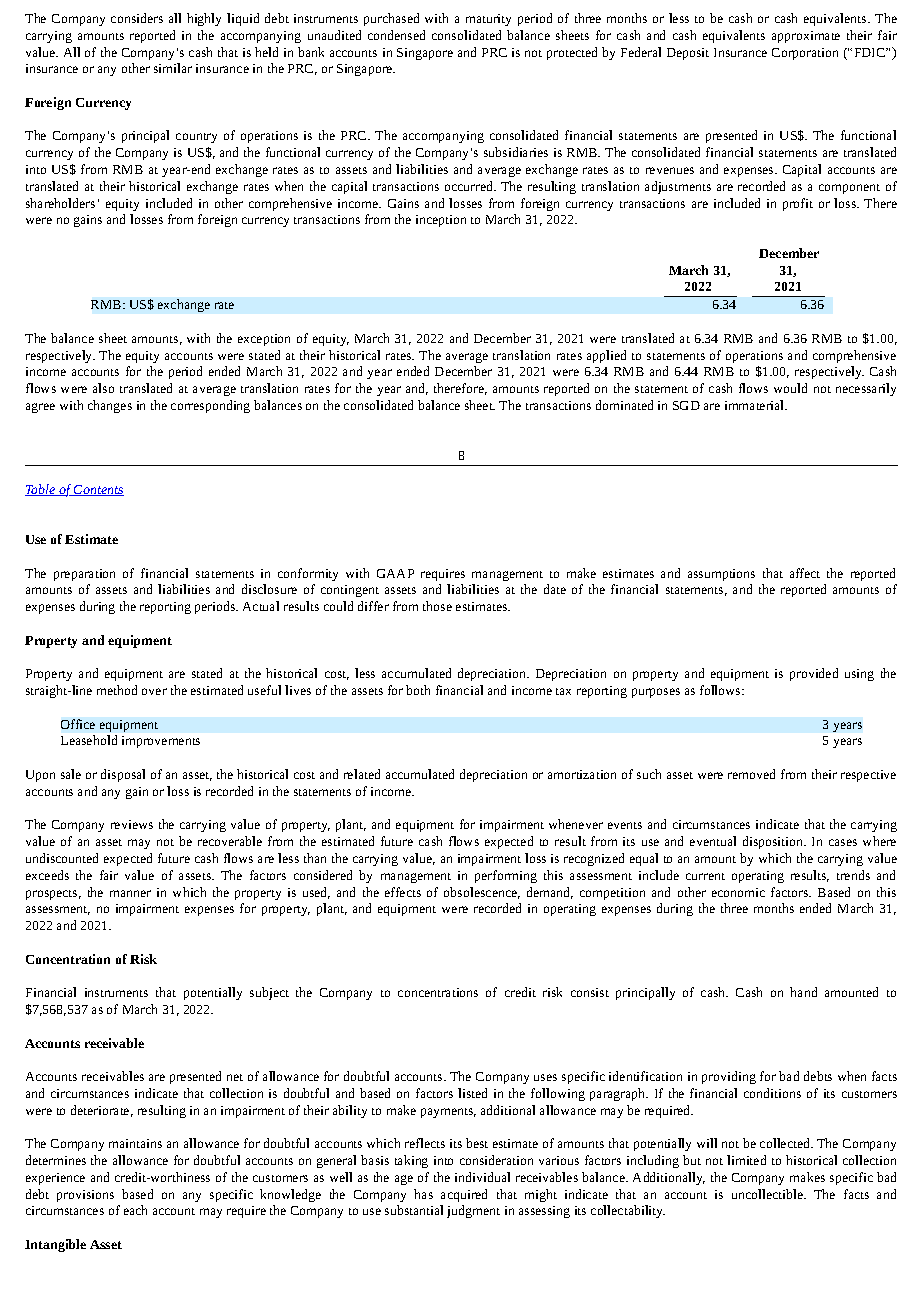 This screenshot has height=1308, width=924. I want to click on economic, so click(738, 892).
